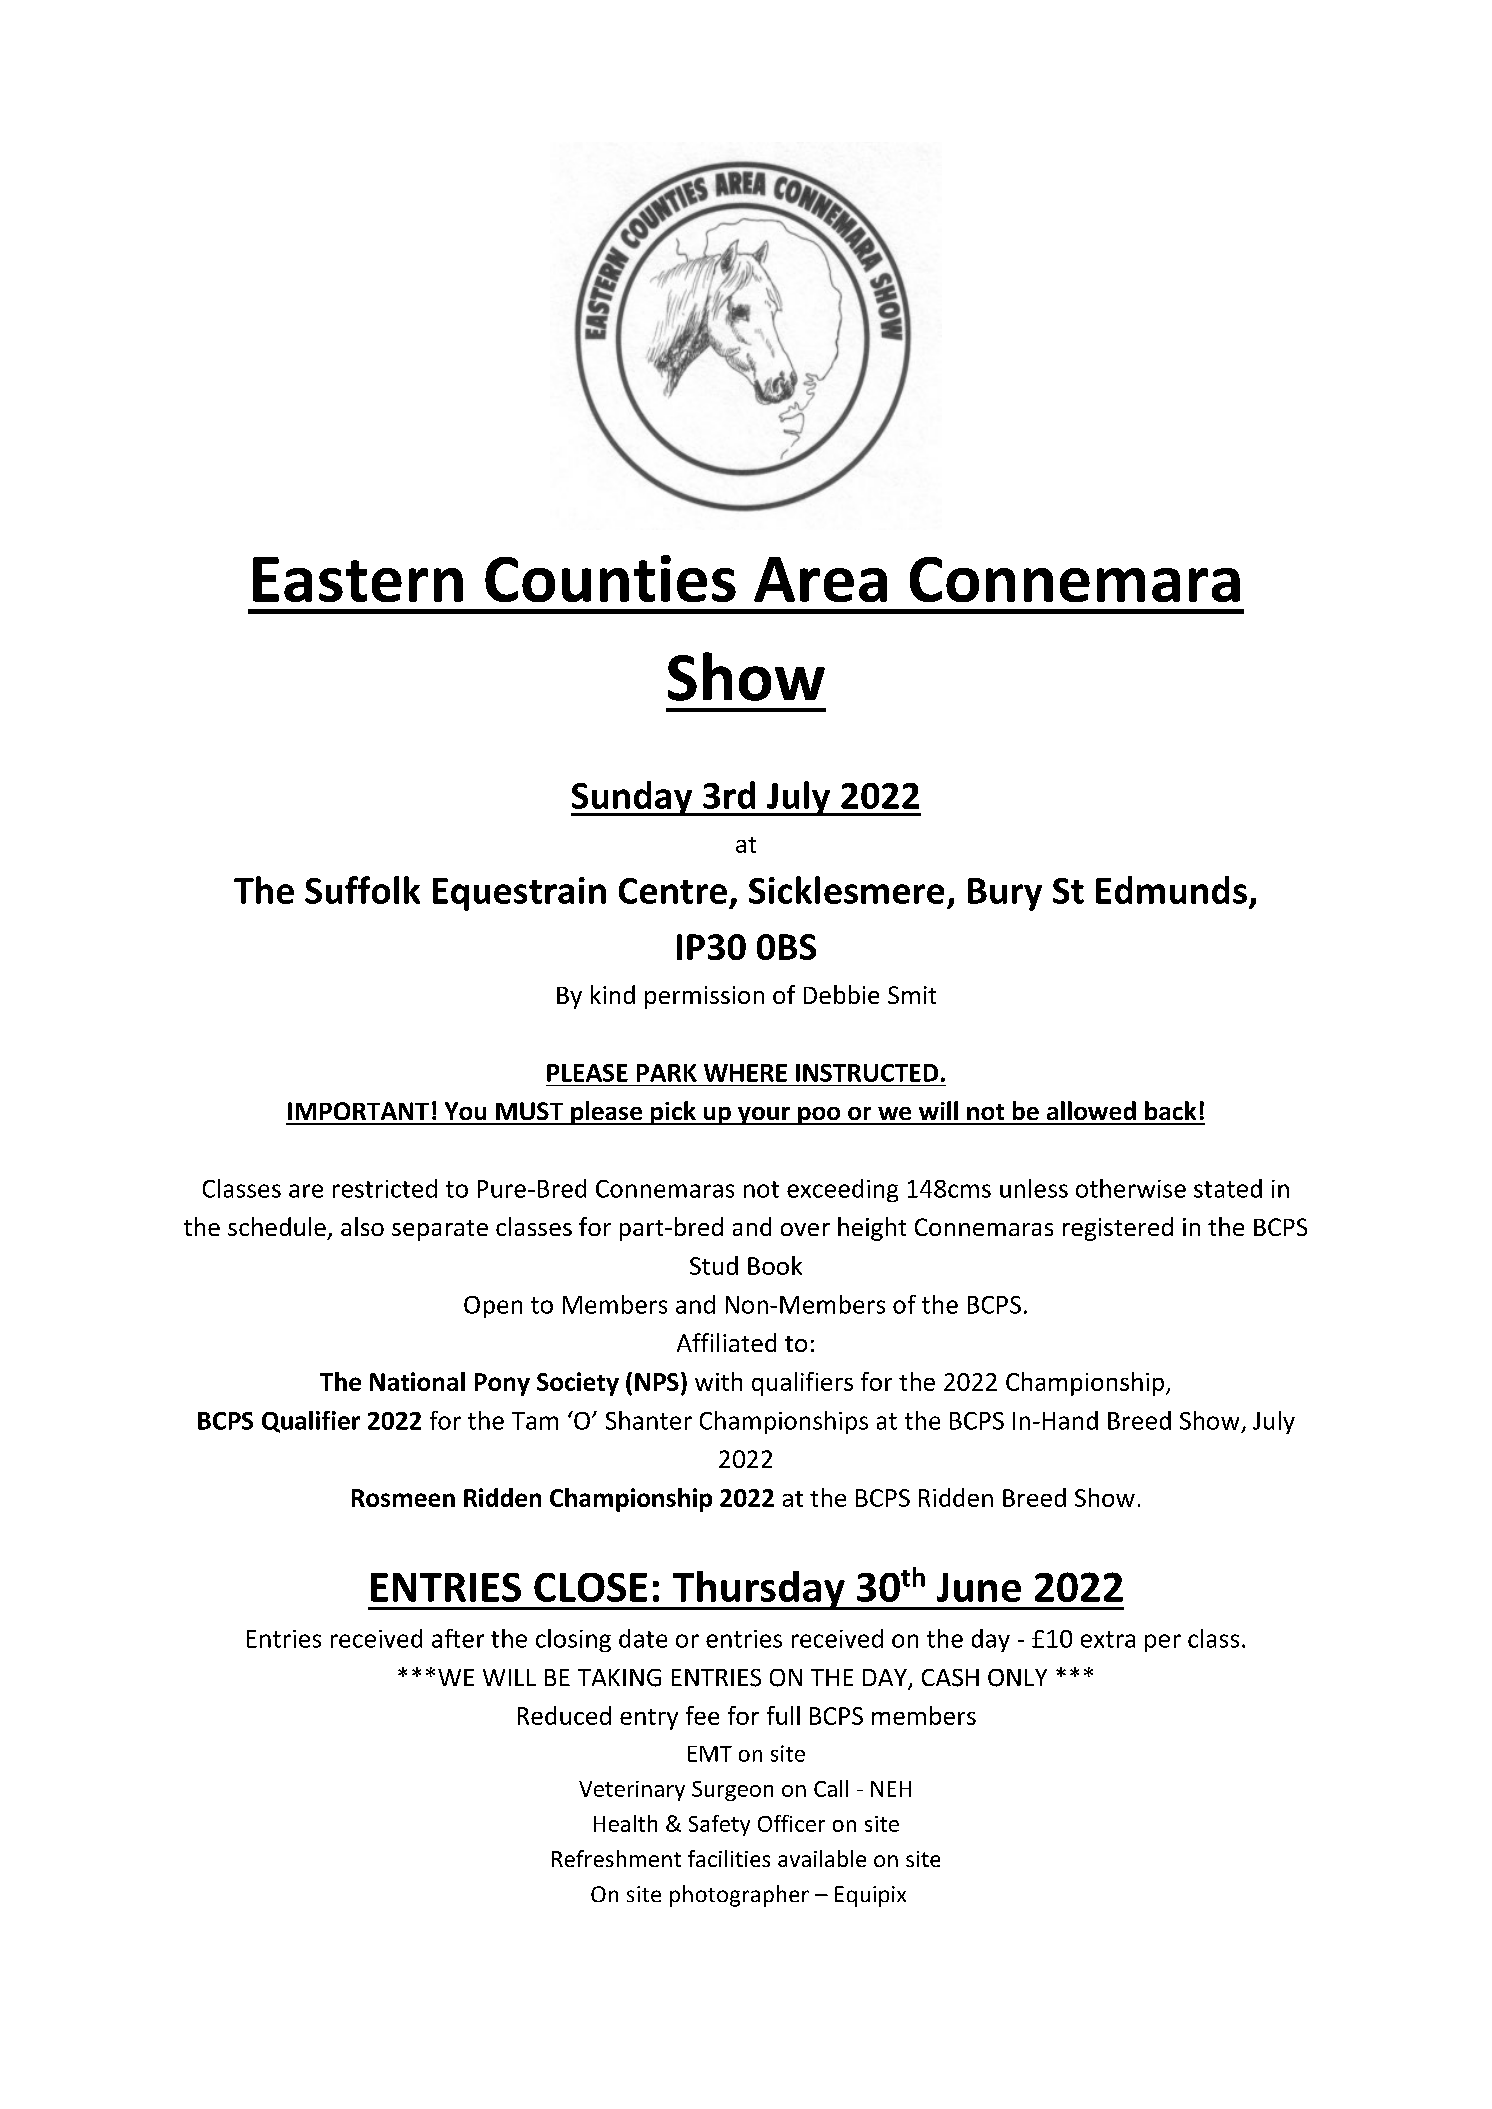 This screenshot has height=2109, width=1492. I want to click on Bury, so click(1005, 894).
